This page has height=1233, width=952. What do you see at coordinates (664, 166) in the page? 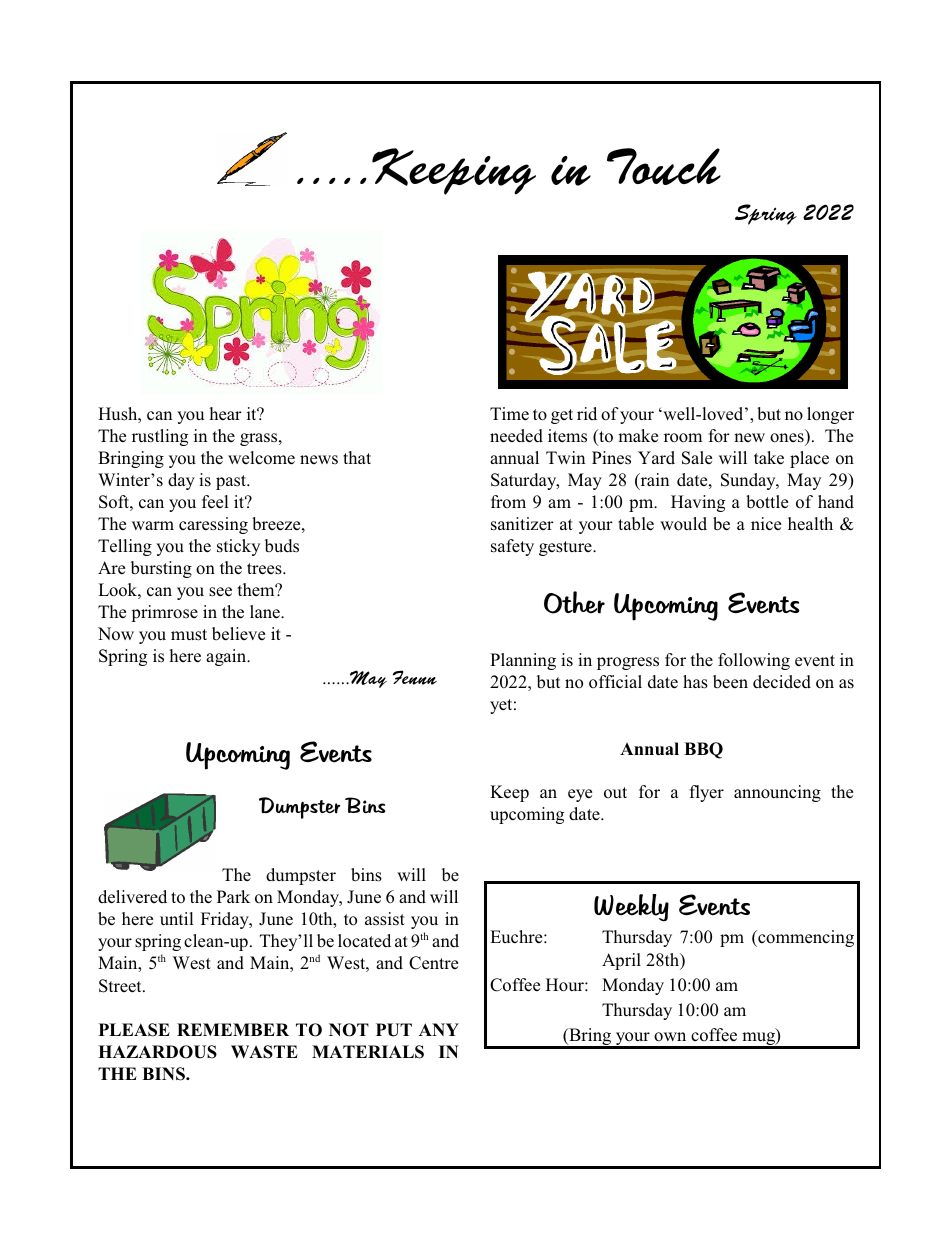
I see `Touch` at bounding box center [664, 166].
